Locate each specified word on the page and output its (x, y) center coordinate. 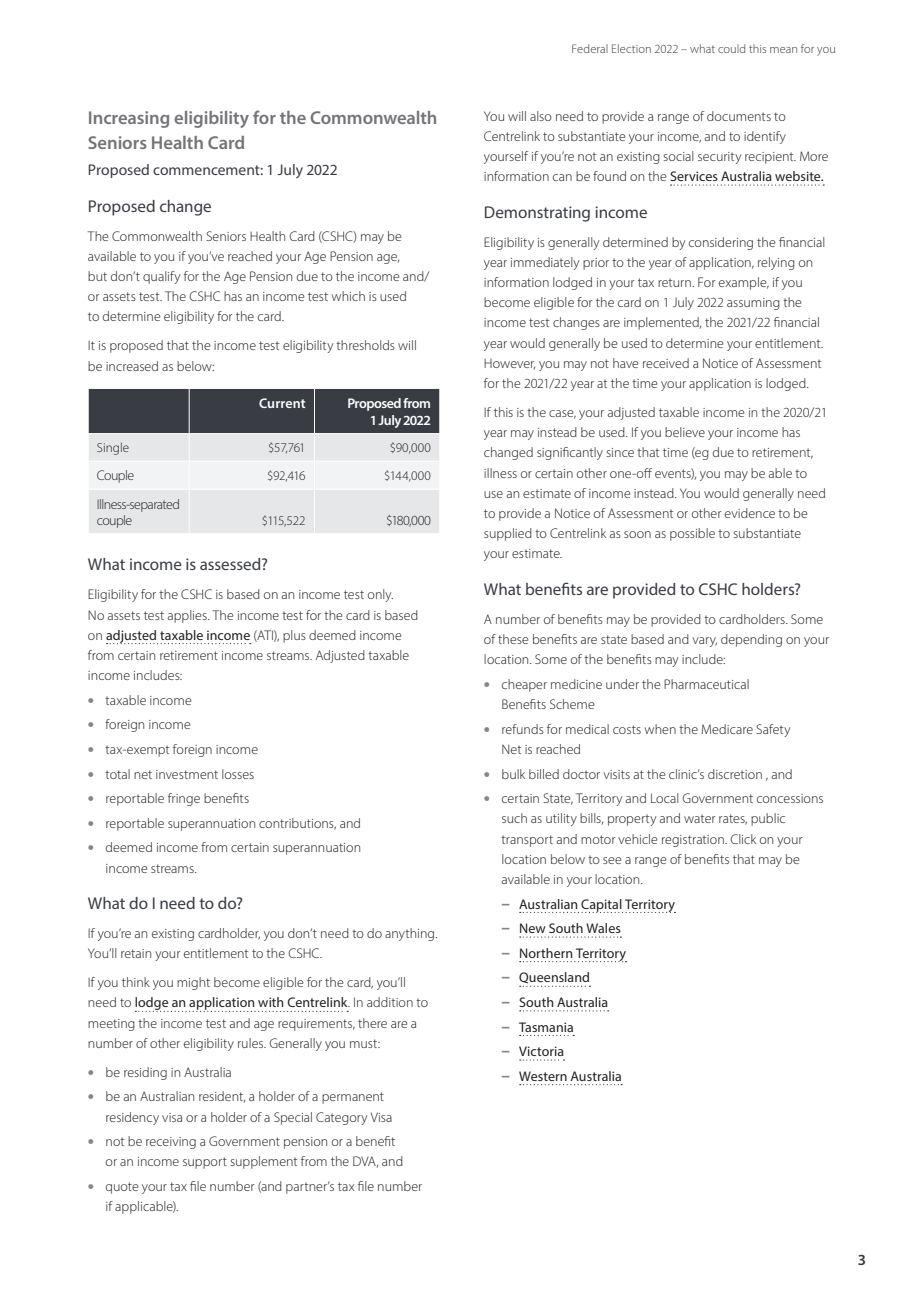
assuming (753, 304)
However (509, 364)
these (513, 639)
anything (411, 934)
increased (132, 366)
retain (136, 953)
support (205, 1163)
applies (188, 616)
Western (543, 1076)
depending (751, 640)
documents (739, 116)
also (541, 116)
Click (743, 839)
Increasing (129, 119)
